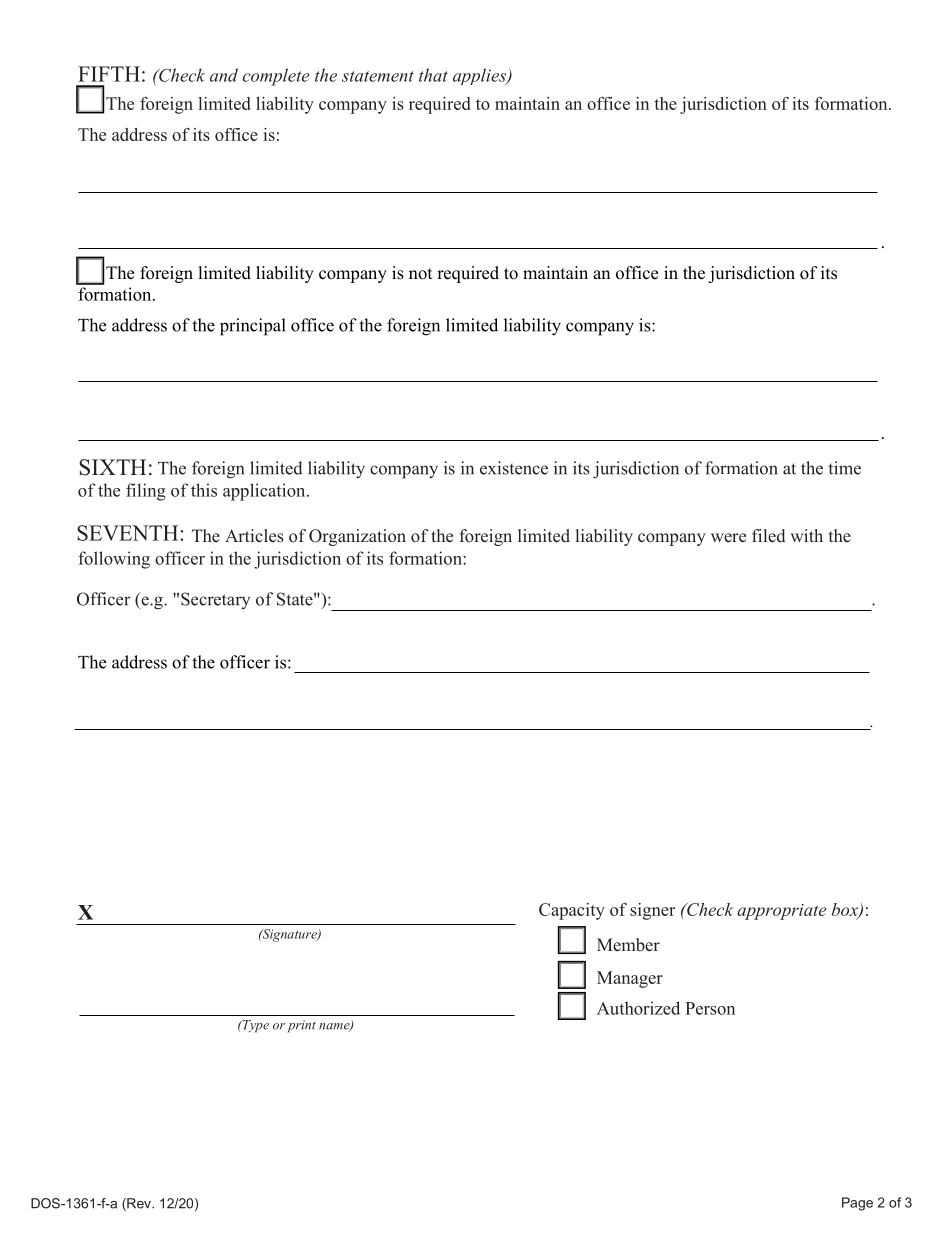 This document has width=952, height=1233. What do you see at coordinates (768, 536) in the document?
I see `filed` at bounding box center [768, 536].
